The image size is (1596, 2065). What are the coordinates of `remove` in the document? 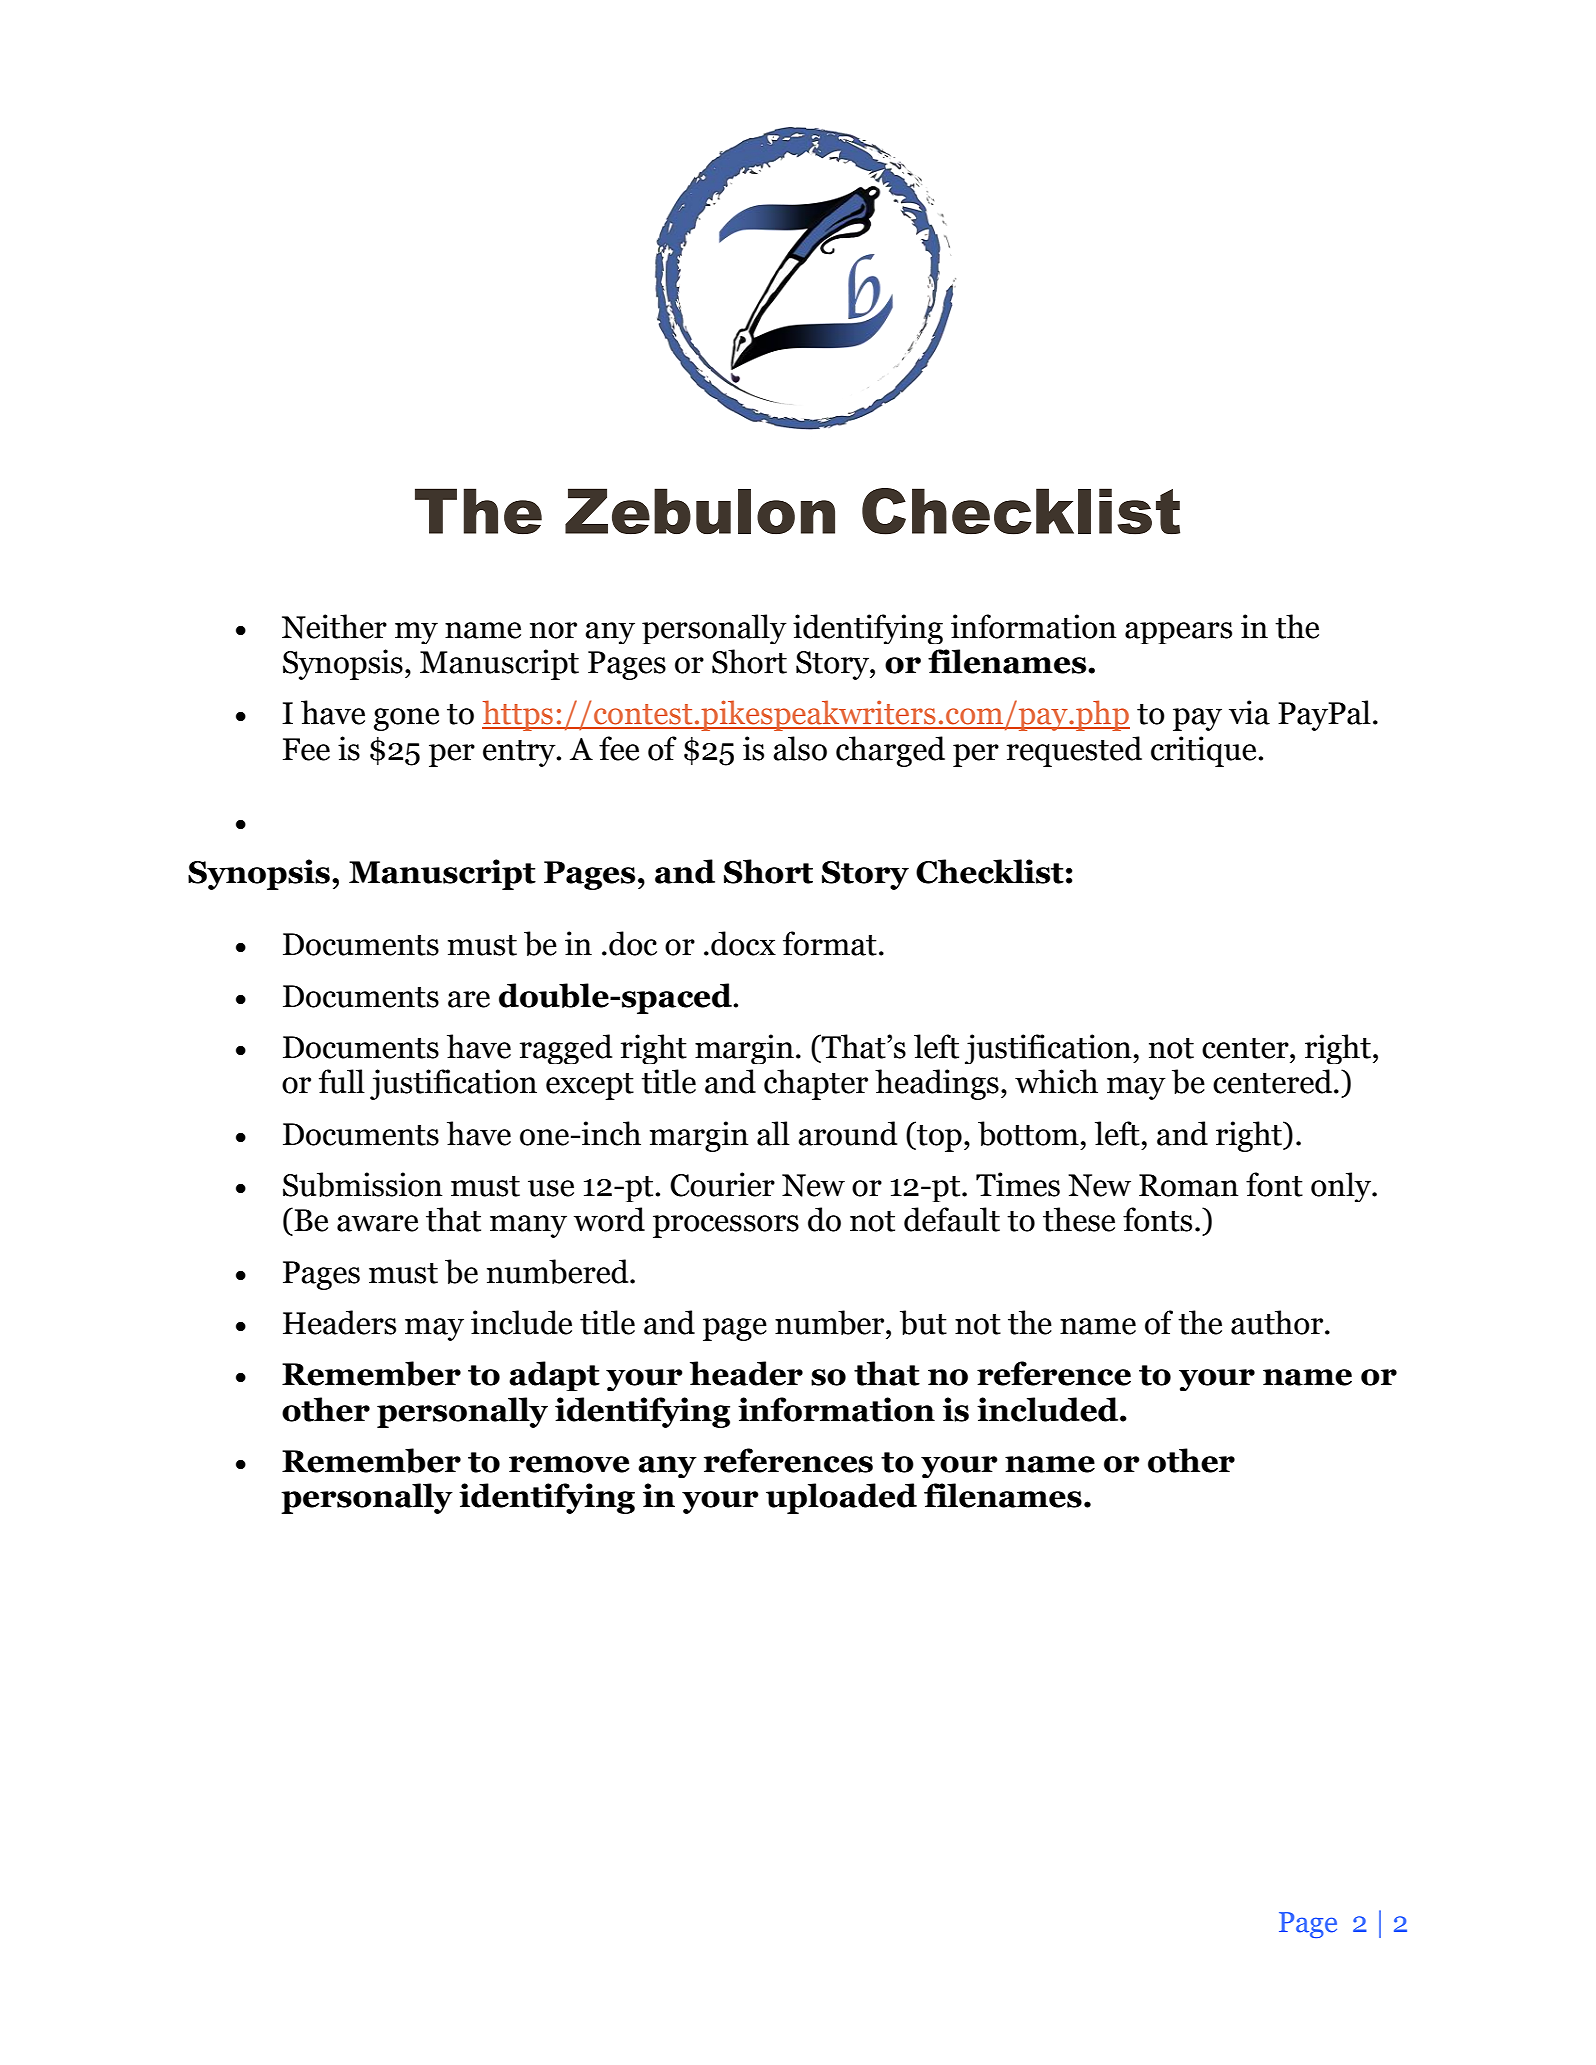 It's located at (569, 1464).
